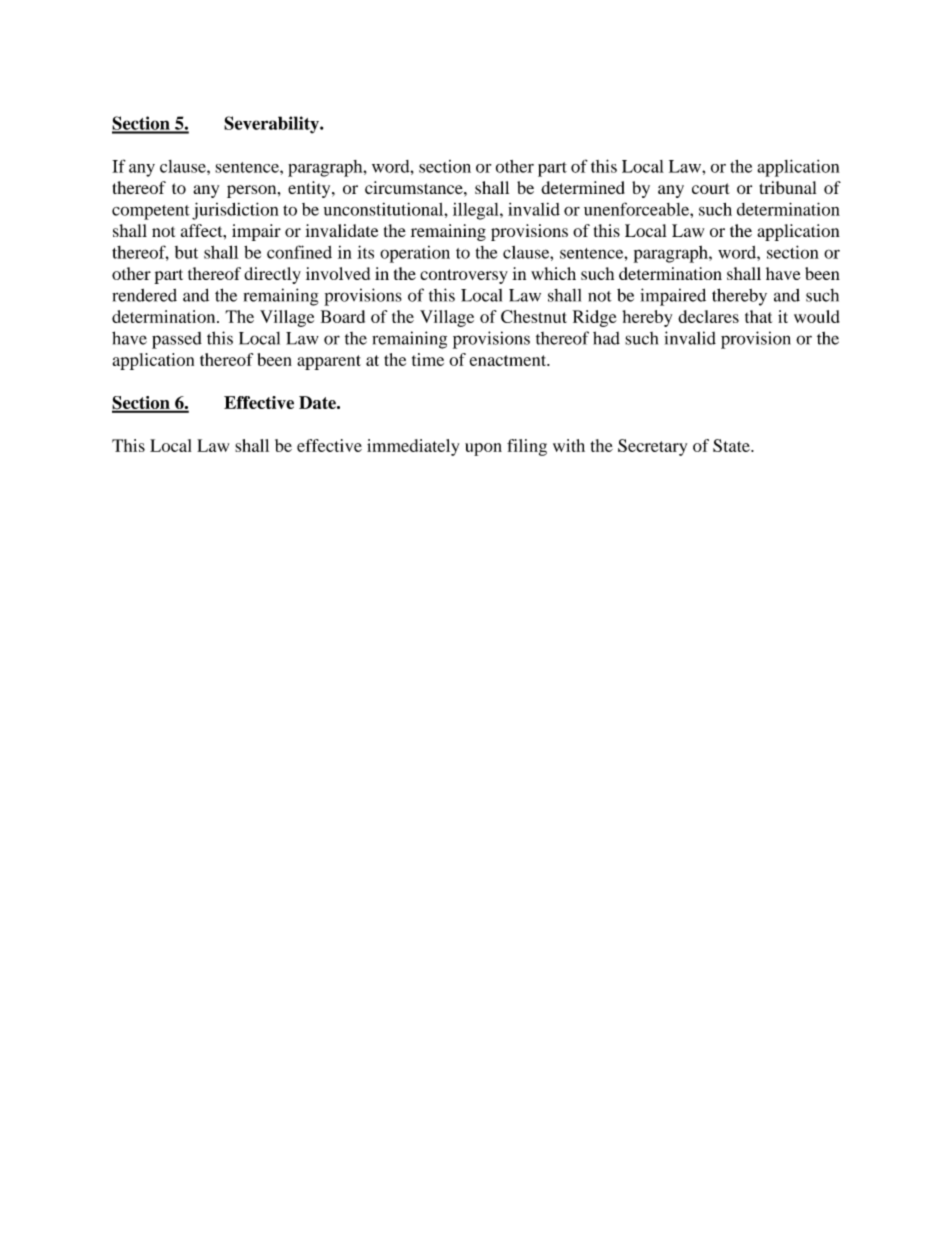  What do you see at coordinates (413, 447) in the document?
I see `immediately` at bounding box center [413, 447].
